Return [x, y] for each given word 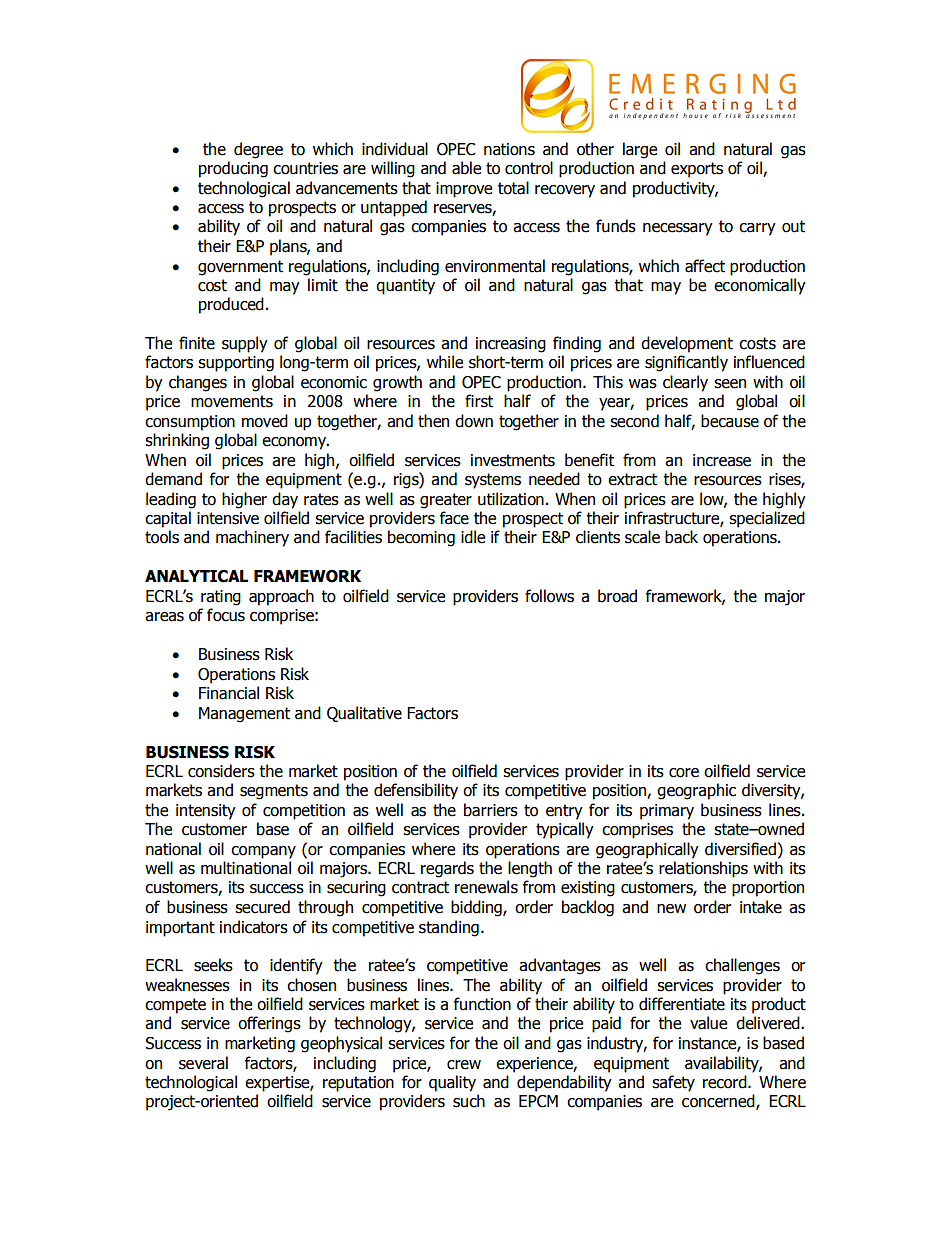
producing [233, 169]
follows [549, 596]
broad [617, 596]
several [203, 1063]
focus [226, 615]
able [466, 168]
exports [697, 170]
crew [464, 1065]
